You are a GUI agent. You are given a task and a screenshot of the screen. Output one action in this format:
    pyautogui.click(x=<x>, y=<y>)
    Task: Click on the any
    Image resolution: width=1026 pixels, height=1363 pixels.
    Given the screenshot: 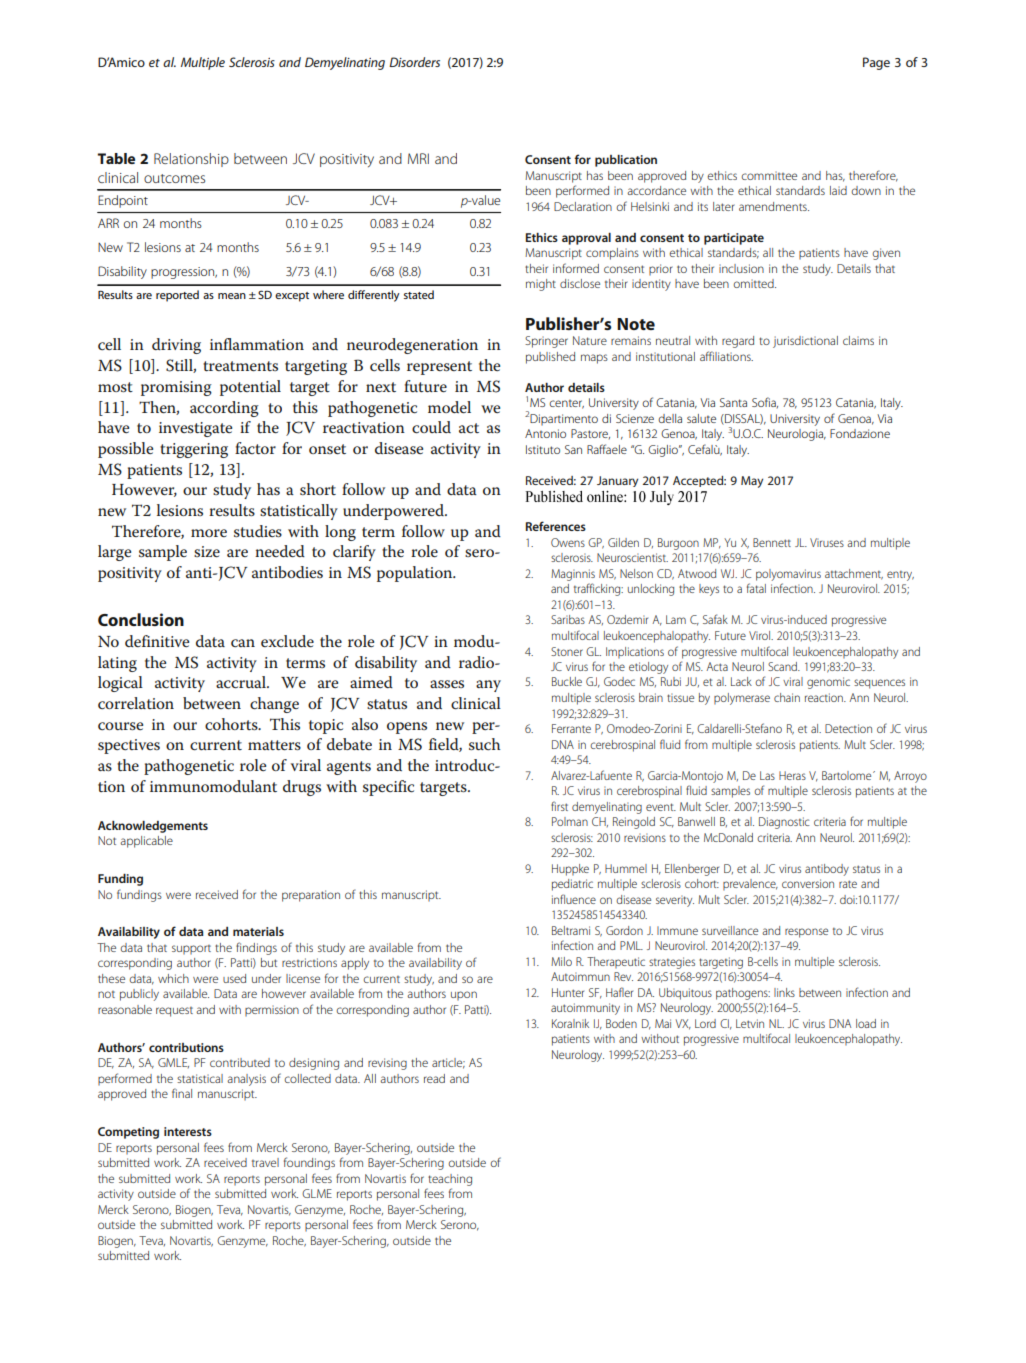 What is the action you would take?
    pyautogui.click(x=488, y=686)
